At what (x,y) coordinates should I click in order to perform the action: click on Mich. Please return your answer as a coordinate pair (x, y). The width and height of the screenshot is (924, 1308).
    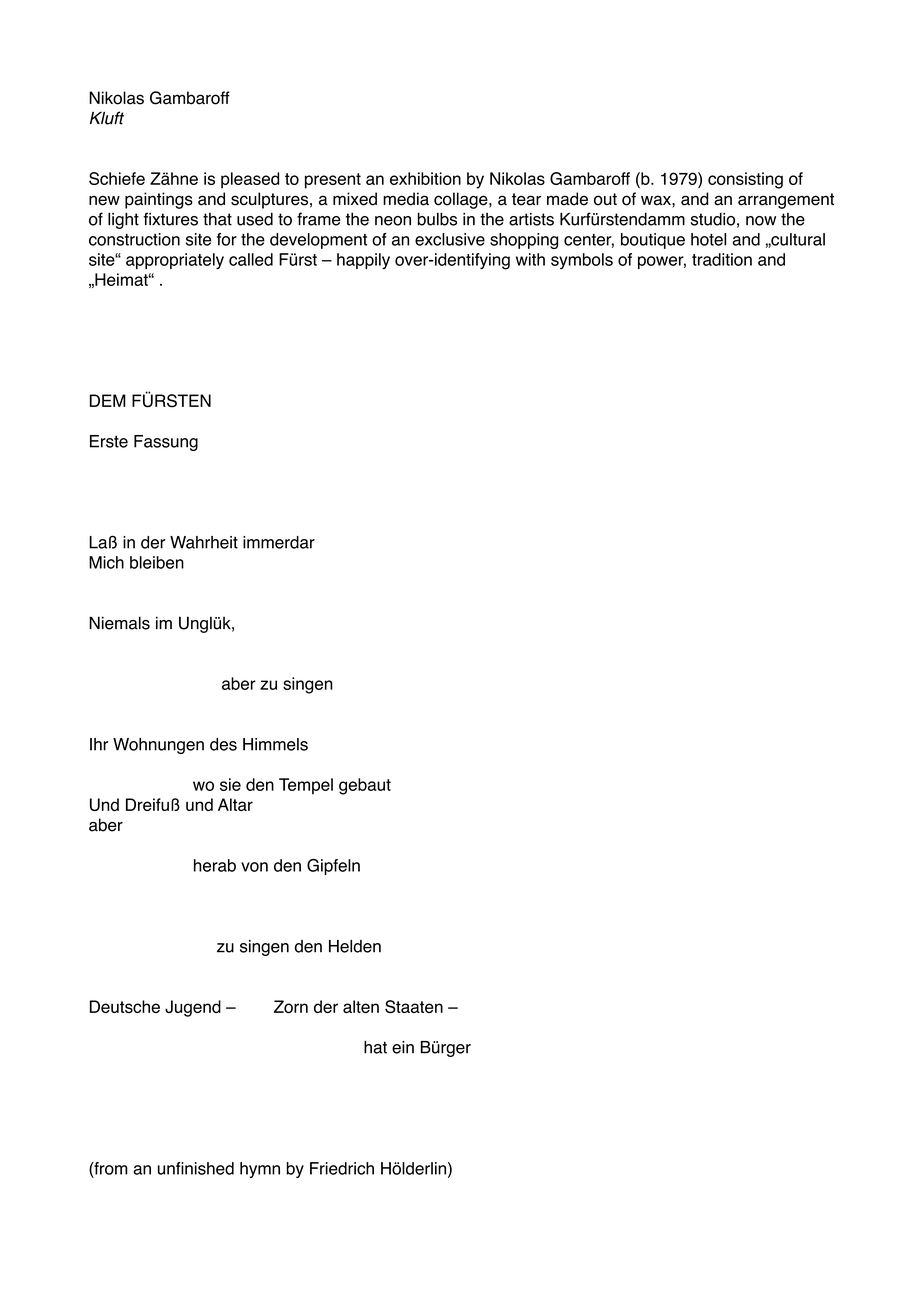
    Looking at the image, I should click on (106, 562).
